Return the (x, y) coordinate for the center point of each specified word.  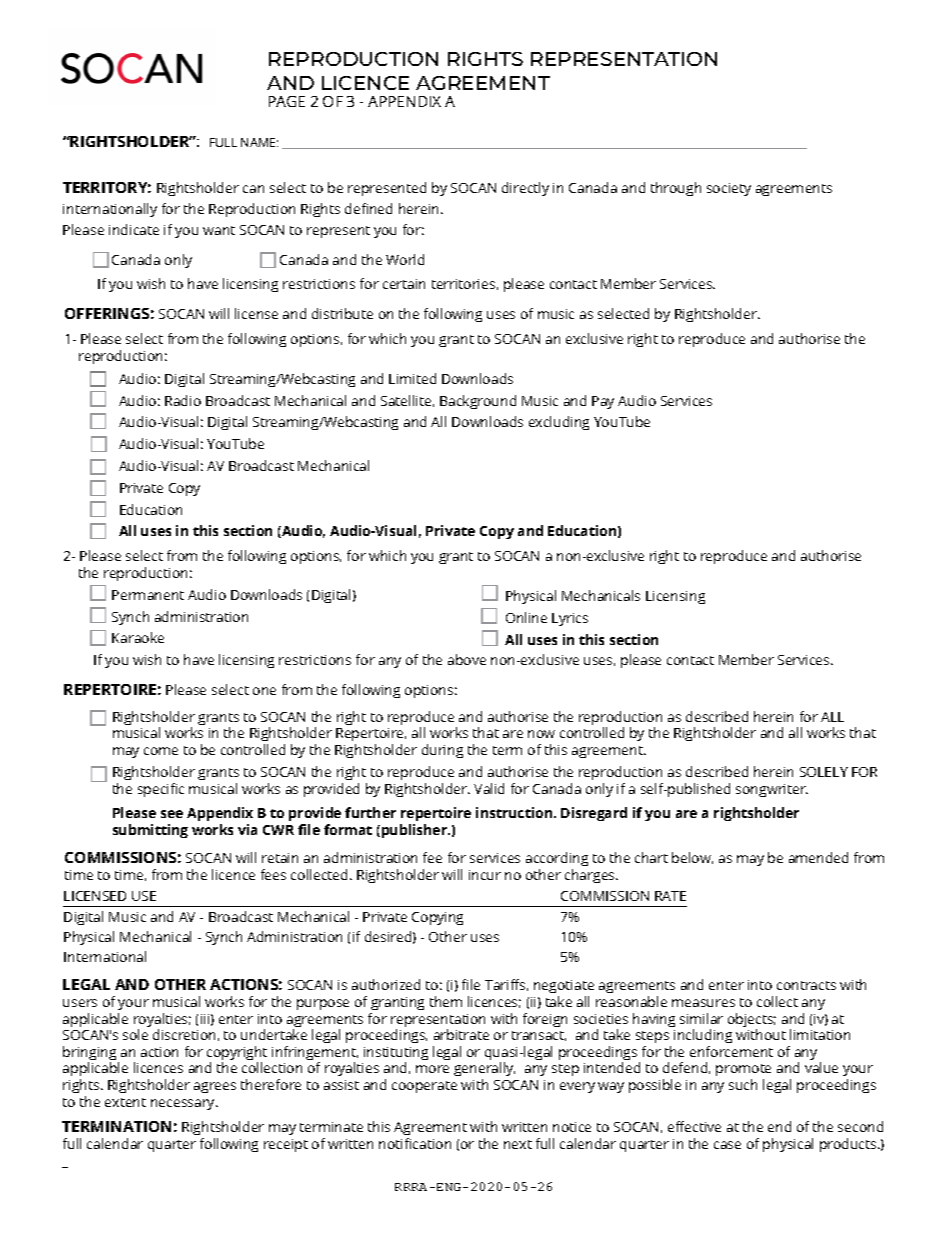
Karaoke (138, 637)
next (518, 1144)
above (467, 659)
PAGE (287, 101)
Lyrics (570, 619)
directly (525, 189)
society (729, 189)
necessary (184, 1104)
